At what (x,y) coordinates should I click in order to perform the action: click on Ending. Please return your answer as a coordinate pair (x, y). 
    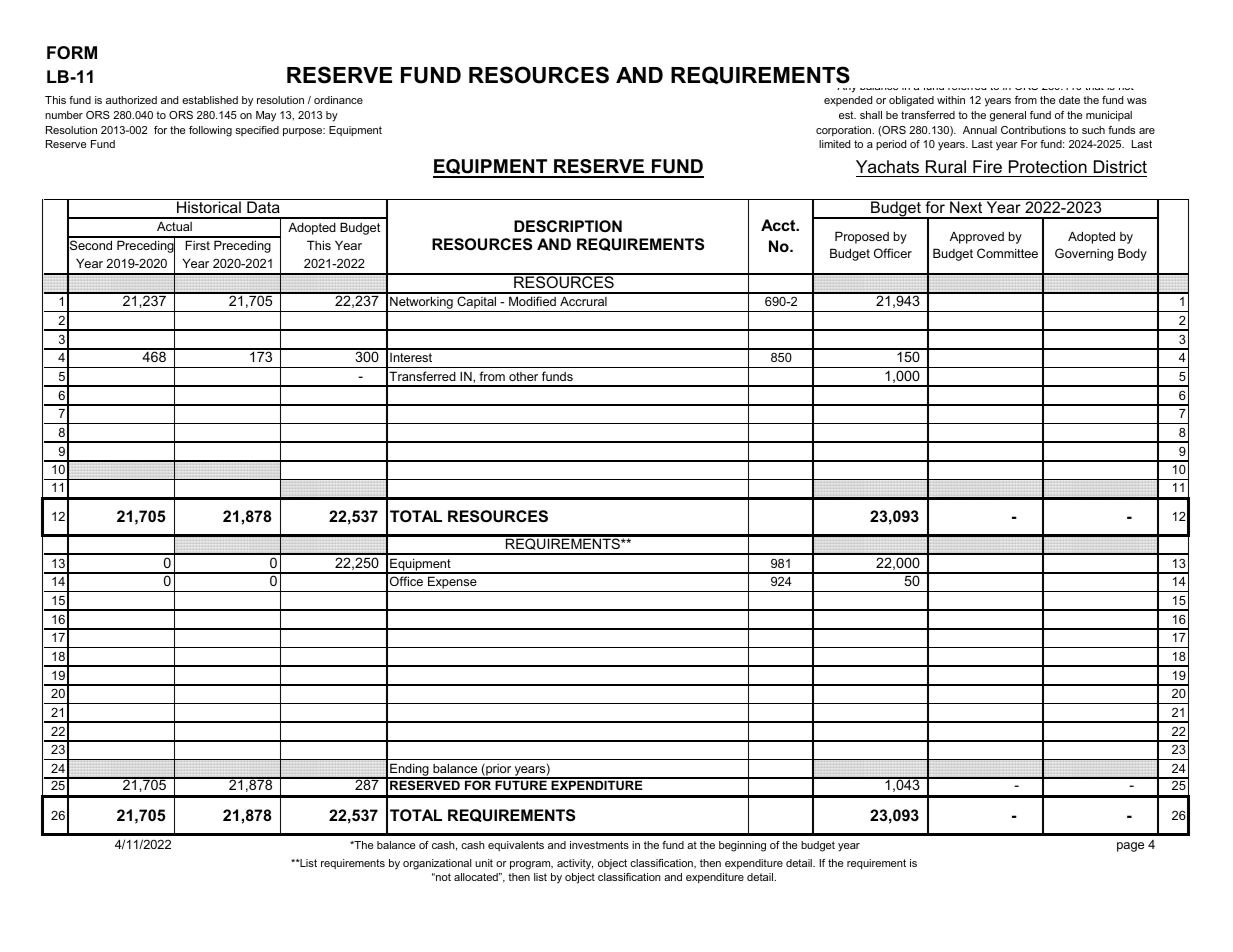
    Looking at the image, I should click on (409, 771).
